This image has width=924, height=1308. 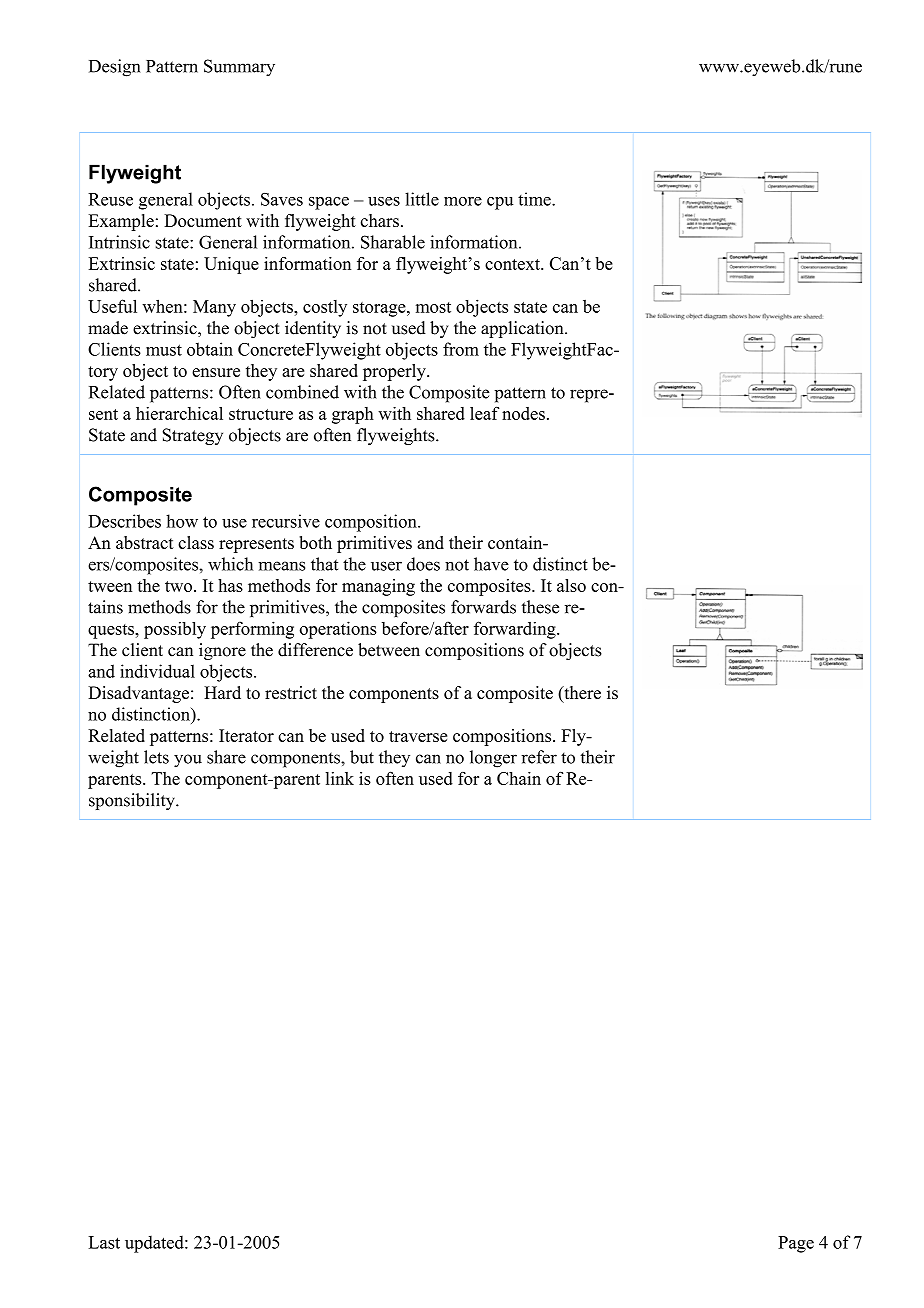 What do you see at coordinates (571, 585) in the image?
I see `also` at bounding box center [571, 585].
